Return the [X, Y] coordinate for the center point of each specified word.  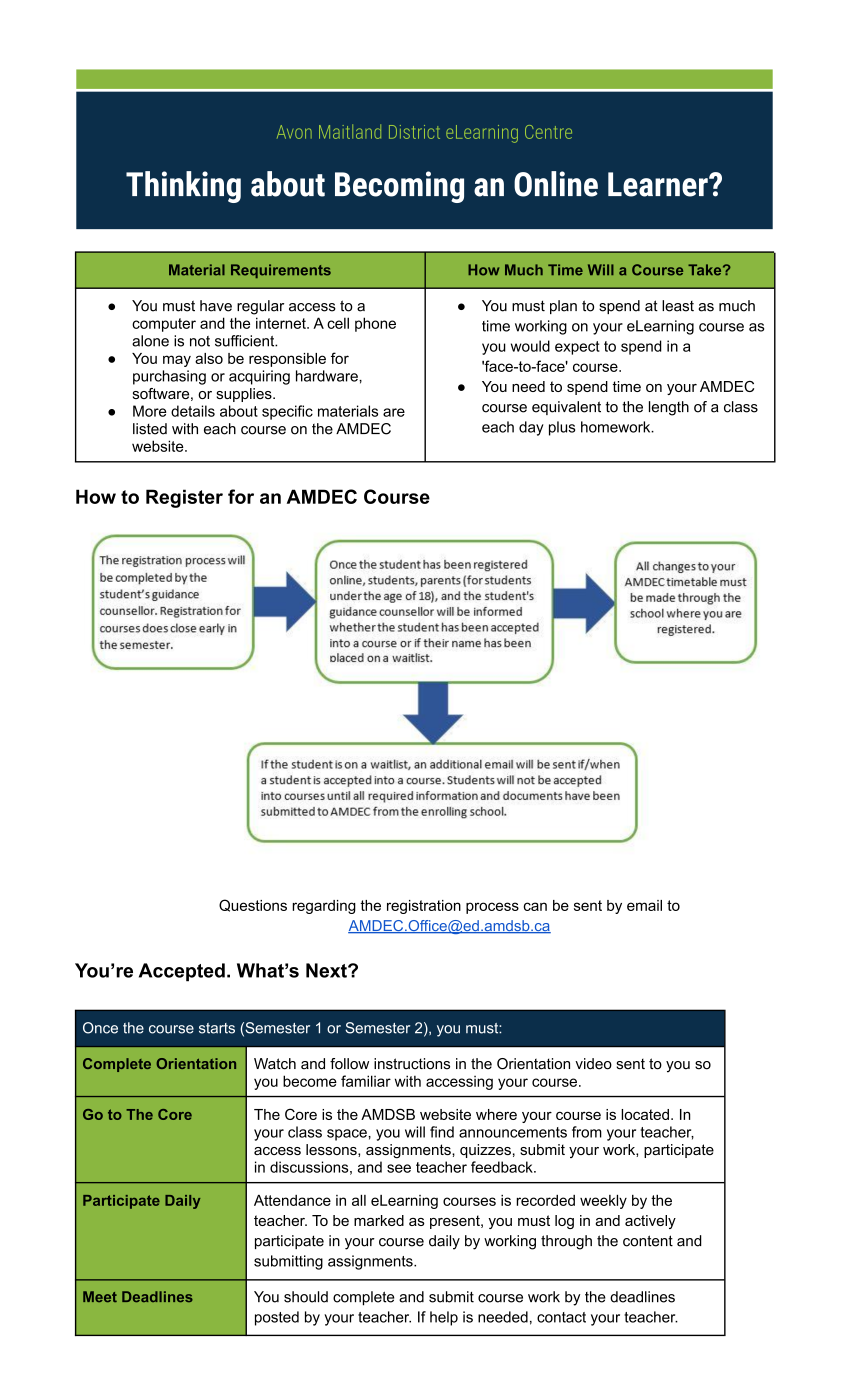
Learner [659, 184]
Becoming [399, 187]
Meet [100, 1296]
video [593, 1064]
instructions [412, 1064]
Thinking [183, 187]
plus [562, 428]
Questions [253, 905]
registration [424, 907]
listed [150, 429]
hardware [328, 376]
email [644, 905]
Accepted [182, 972]
